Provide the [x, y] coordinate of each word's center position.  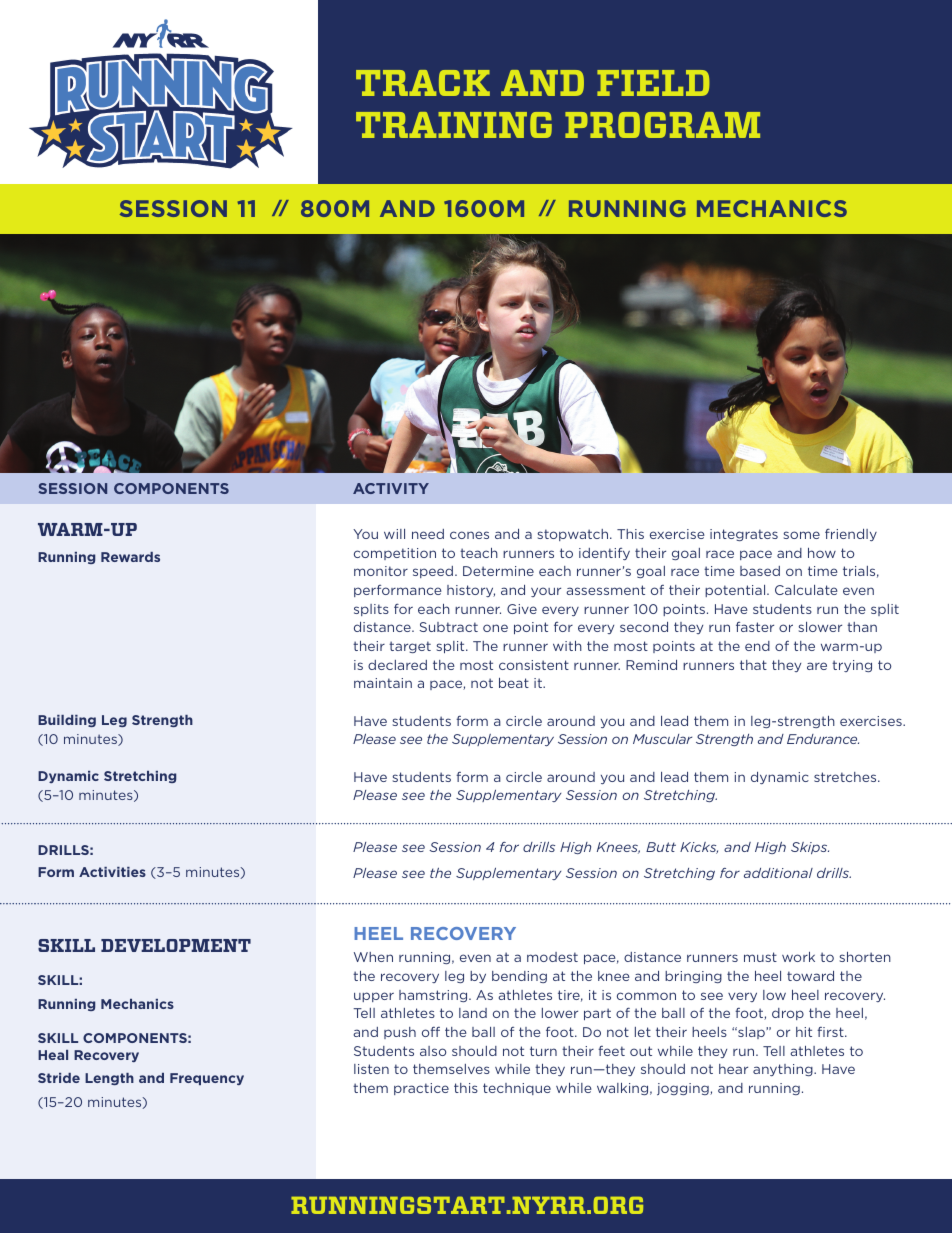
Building [67, 721]
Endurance [823, 739]
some [802, 535]
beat [514, 683]
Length [109, 1079]
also [433, 1051]
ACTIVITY [391, 488]
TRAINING [454, 125]
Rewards [130, 557]
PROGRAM [662, 125]
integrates [744, 535]
